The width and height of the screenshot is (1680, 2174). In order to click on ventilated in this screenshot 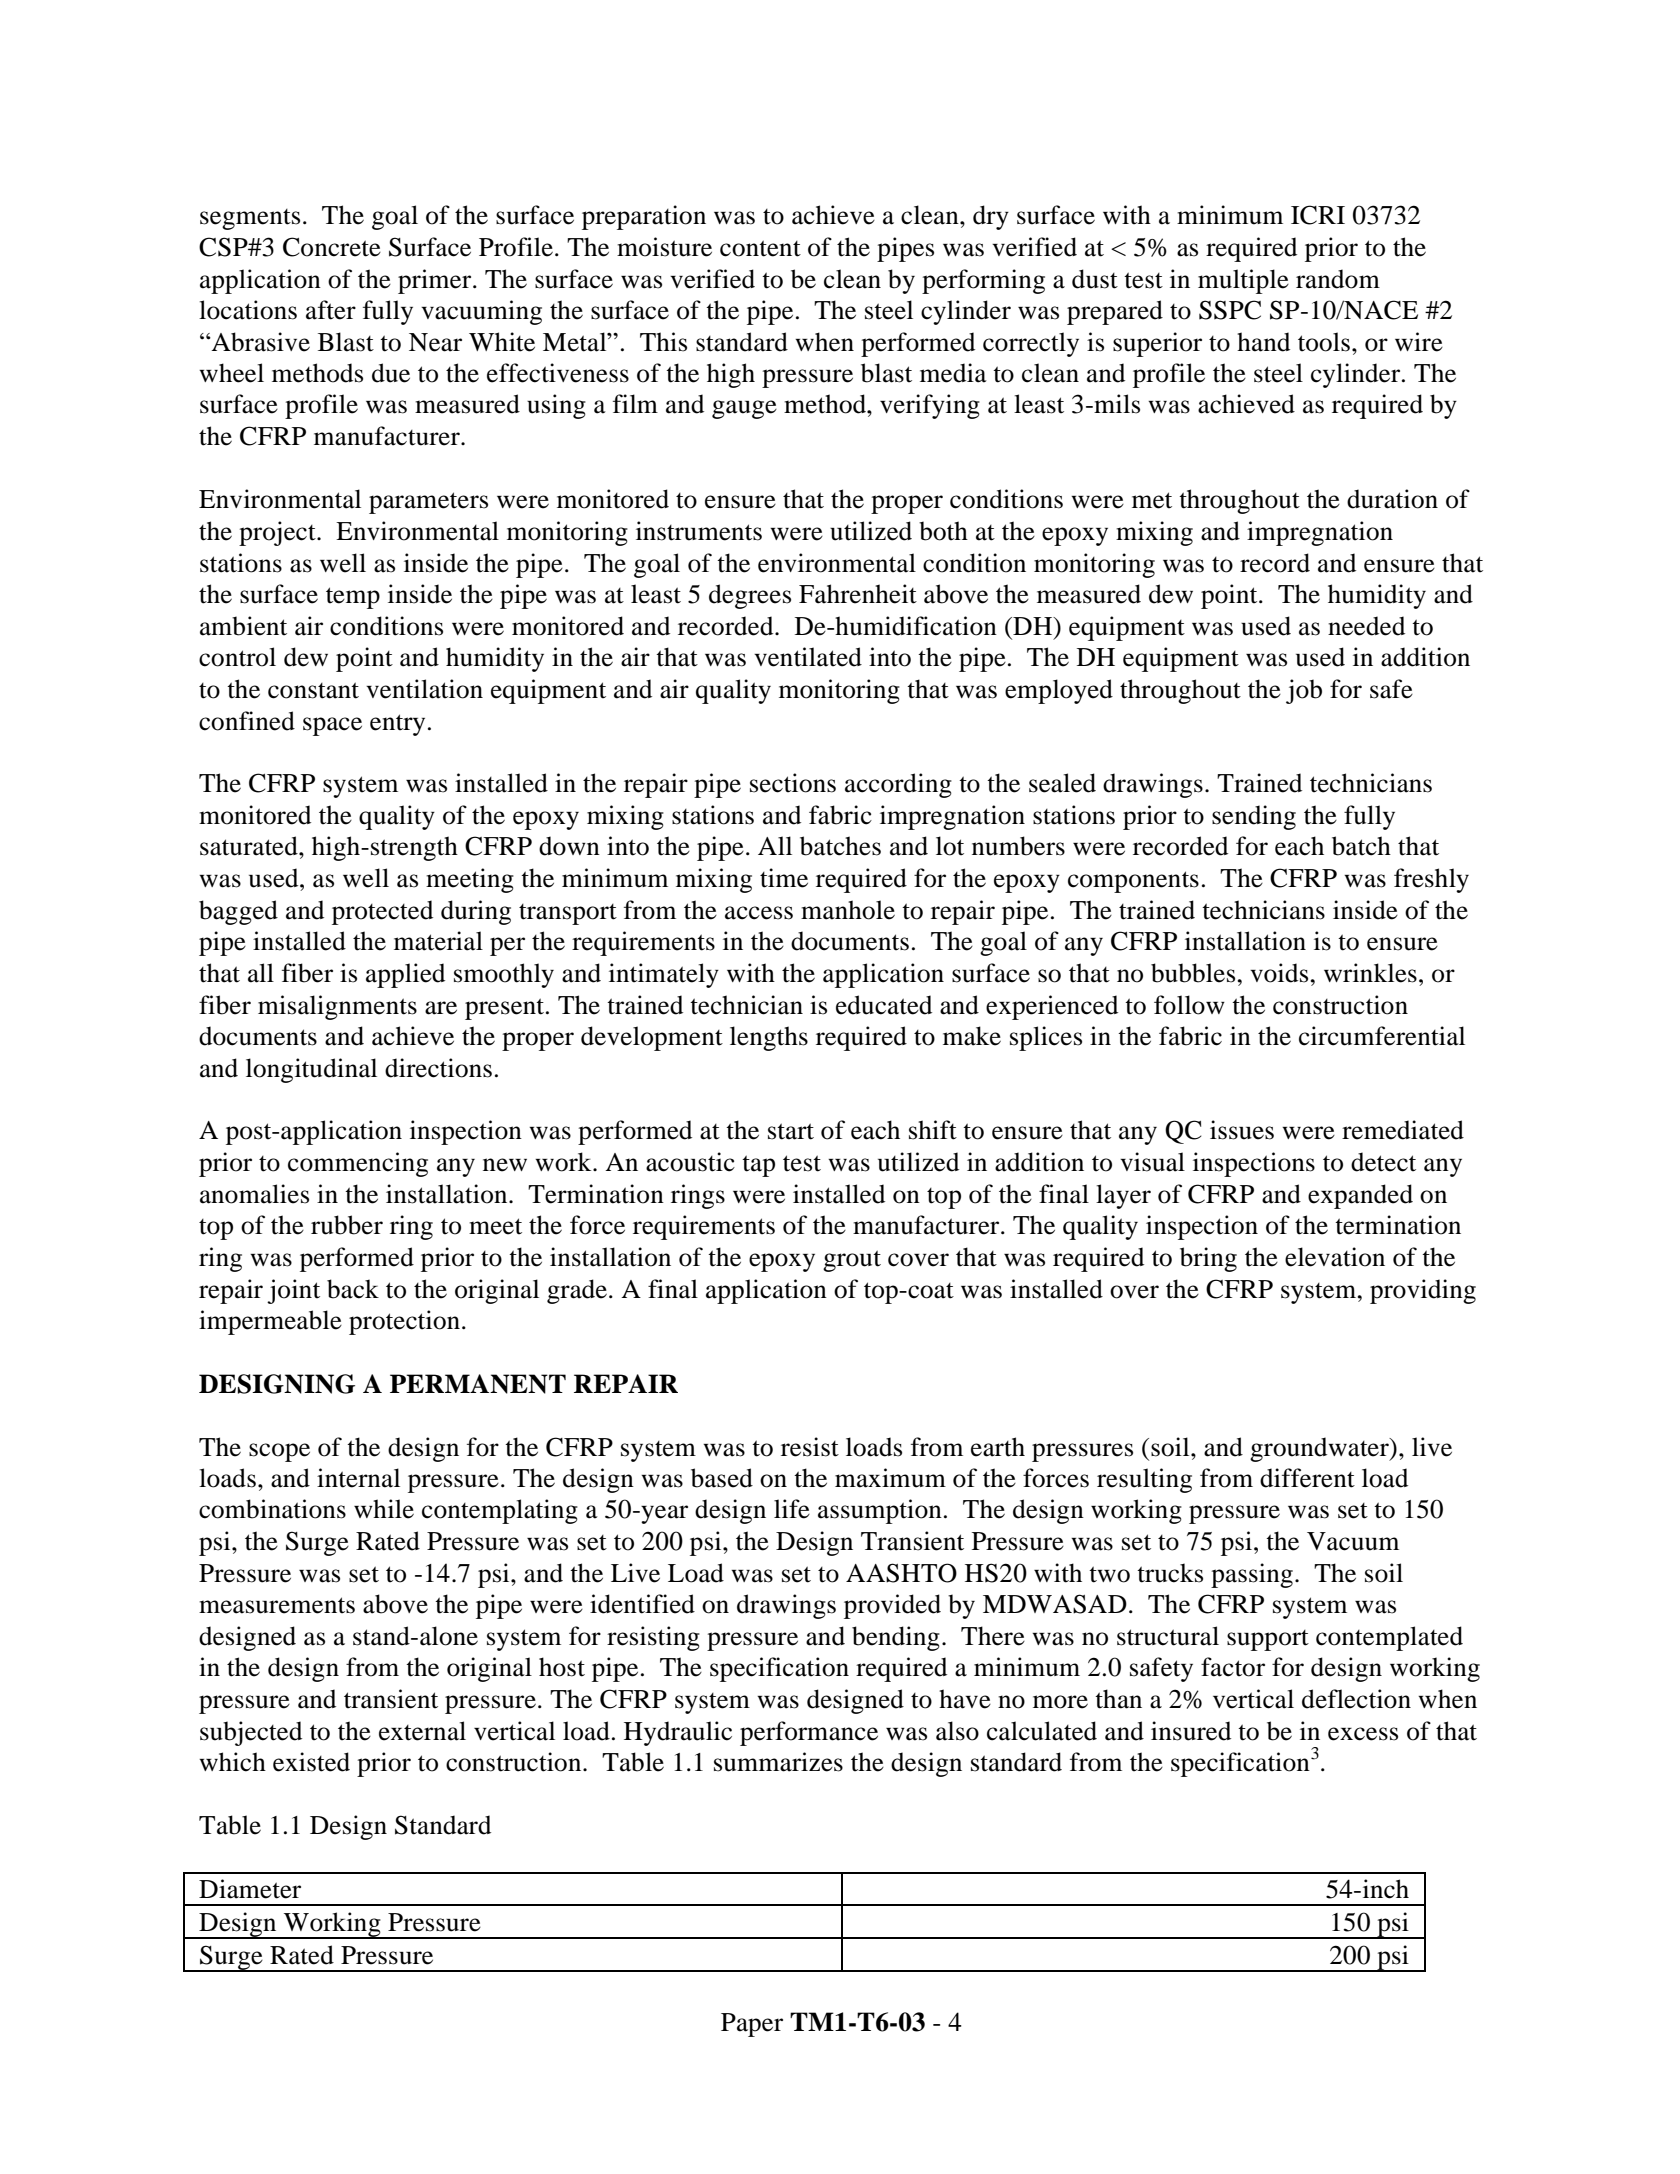, I will do `click(808, 657)`.
